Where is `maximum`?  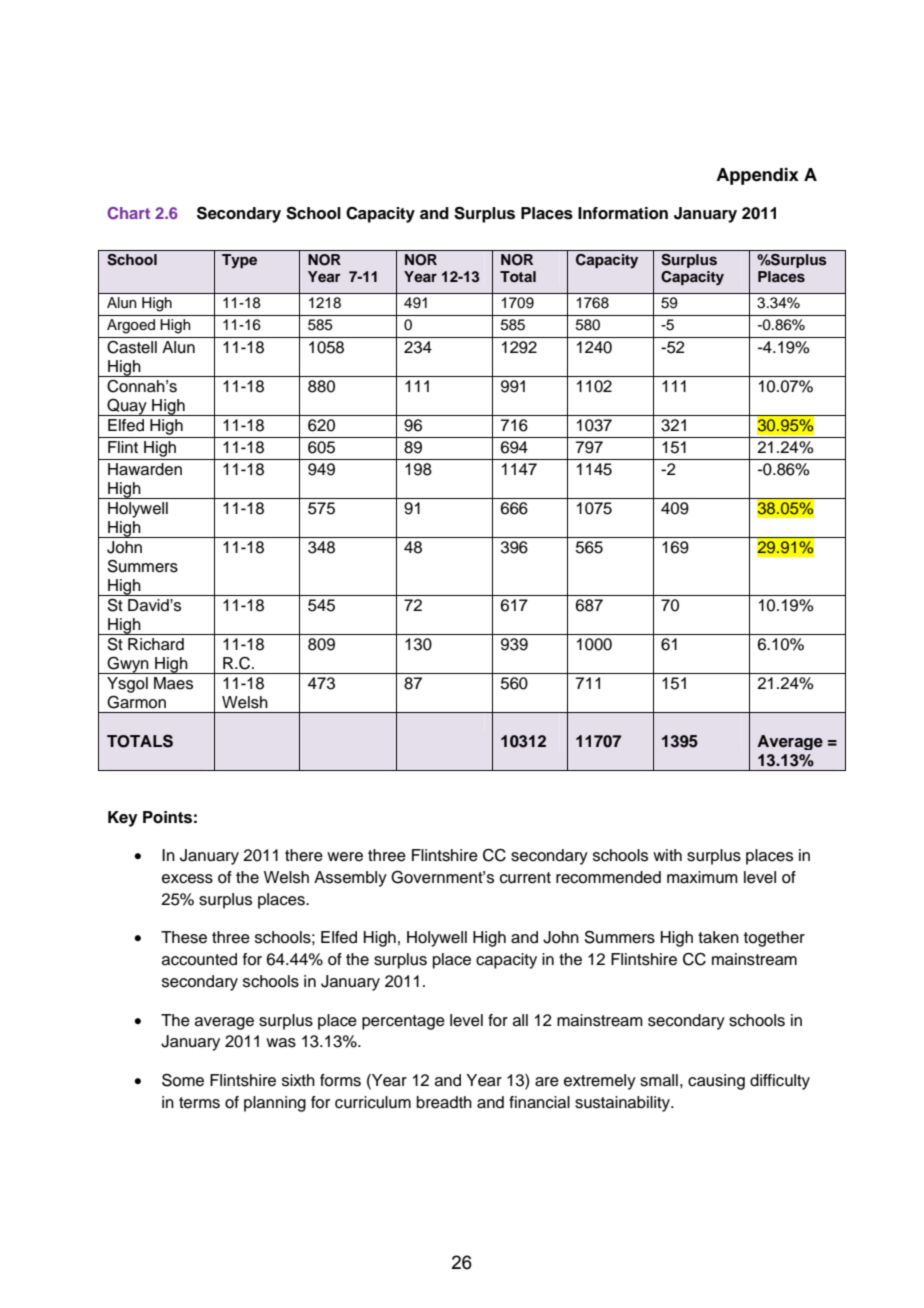 maximum is located at coordinates (702, 877).
